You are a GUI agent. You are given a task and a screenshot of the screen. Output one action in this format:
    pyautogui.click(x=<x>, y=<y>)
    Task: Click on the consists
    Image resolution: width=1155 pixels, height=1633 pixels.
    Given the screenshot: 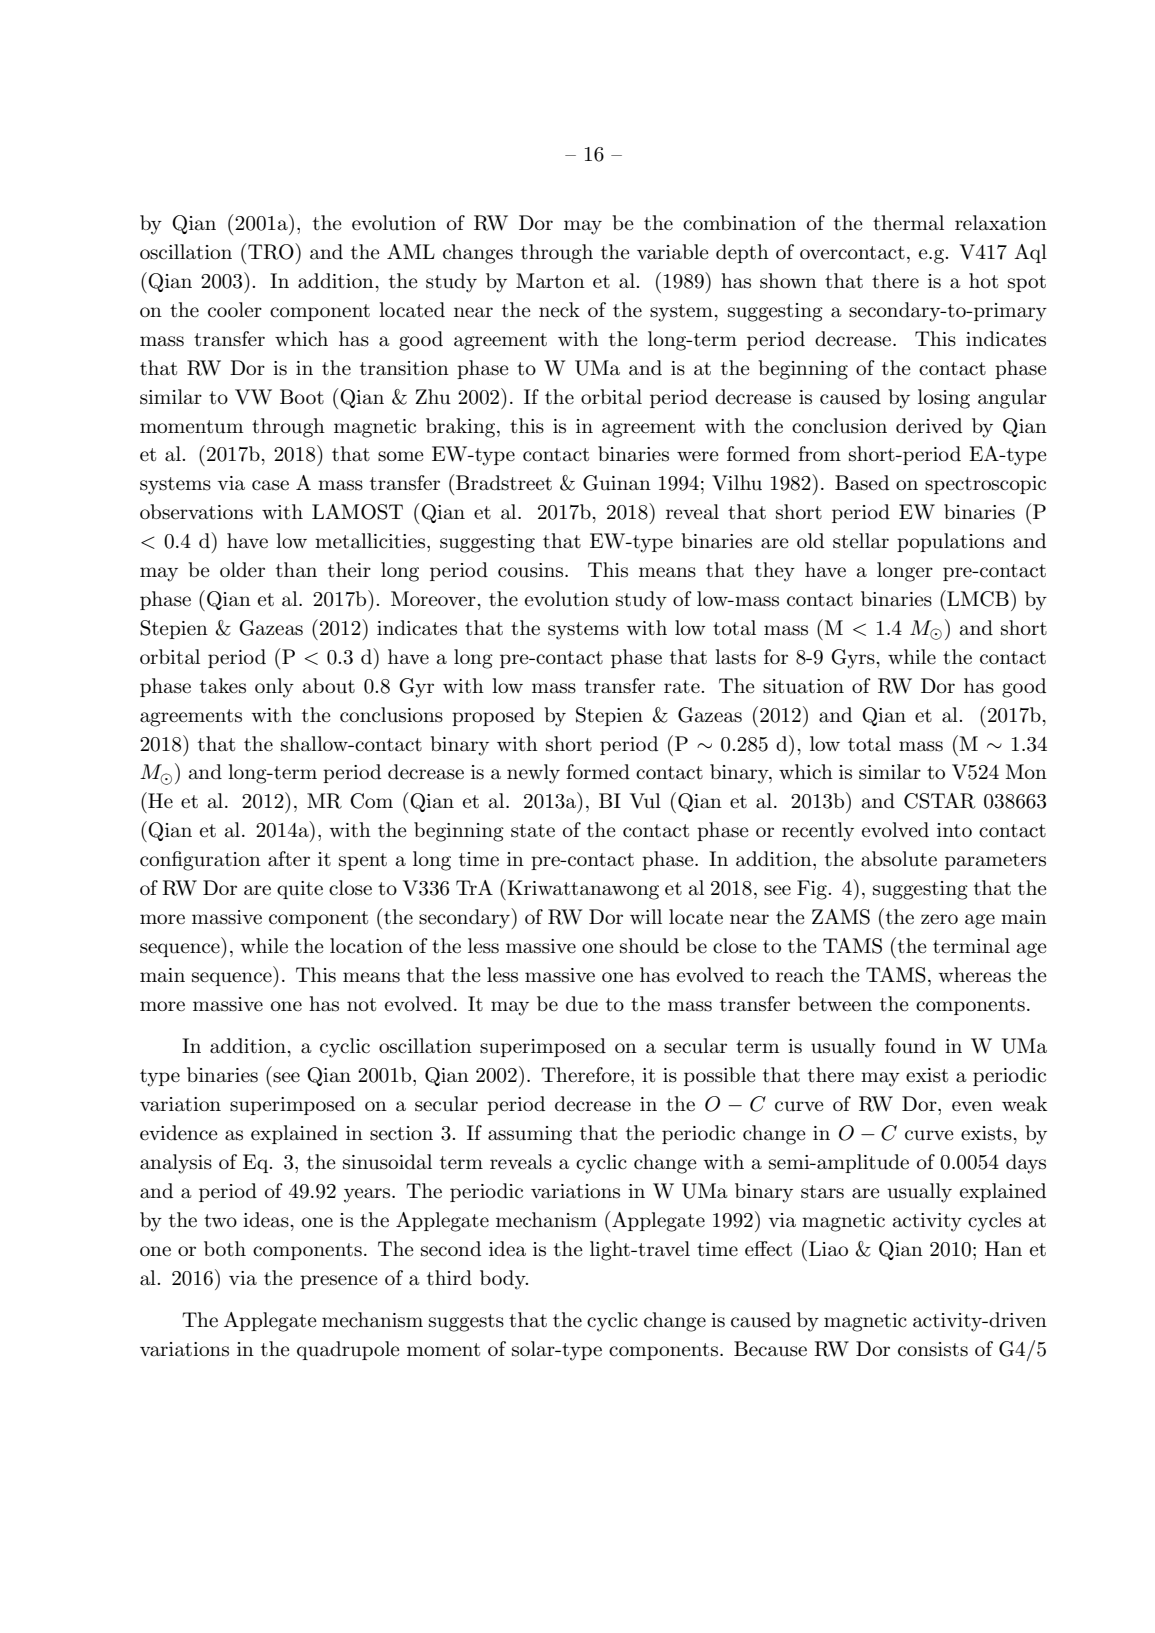 What is the action you would take?
    pyautogui.click(x=933, y=1349)
